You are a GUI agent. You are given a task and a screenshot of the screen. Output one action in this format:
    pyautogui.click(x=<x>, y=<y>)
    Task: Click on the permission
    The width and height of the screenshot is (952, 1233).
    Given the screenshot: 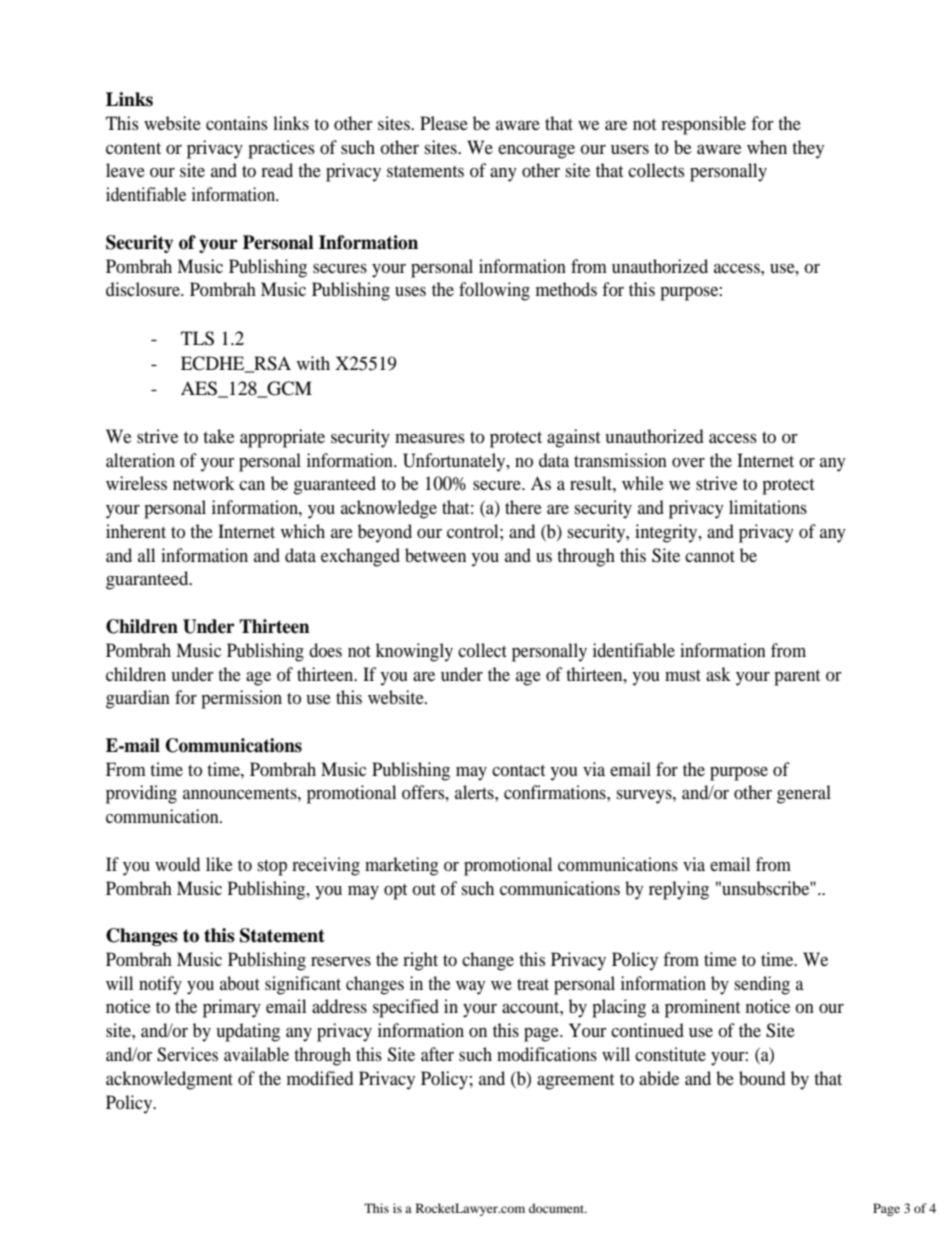 What is the action you would take?
    pyautogui.click(x=241, y=699)
